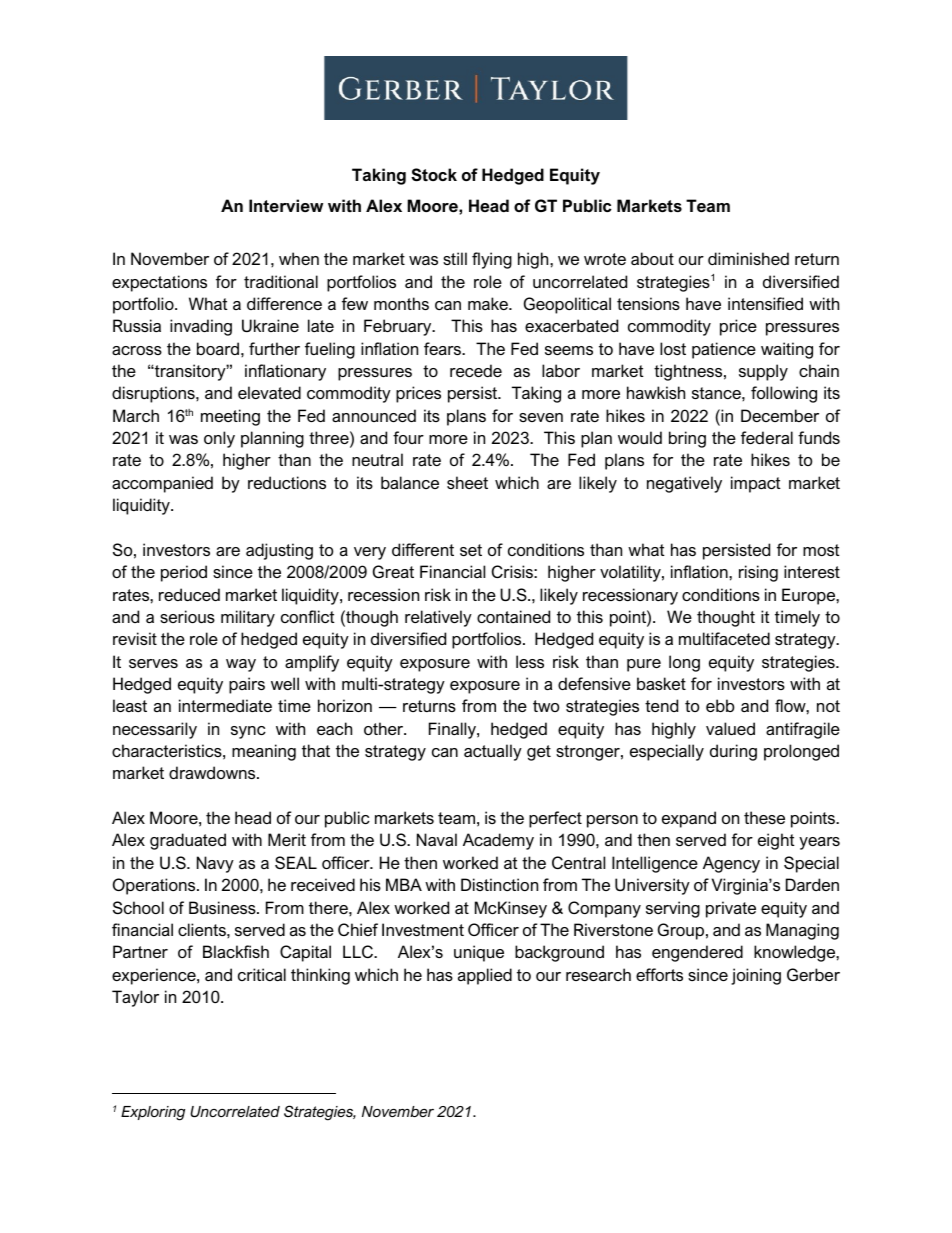 This screenshot has height=1233, width=952. What do you see at coordinates (153, 1113) in the screenshot?
I see `Exploring` at bounding box center [153, 1113].
